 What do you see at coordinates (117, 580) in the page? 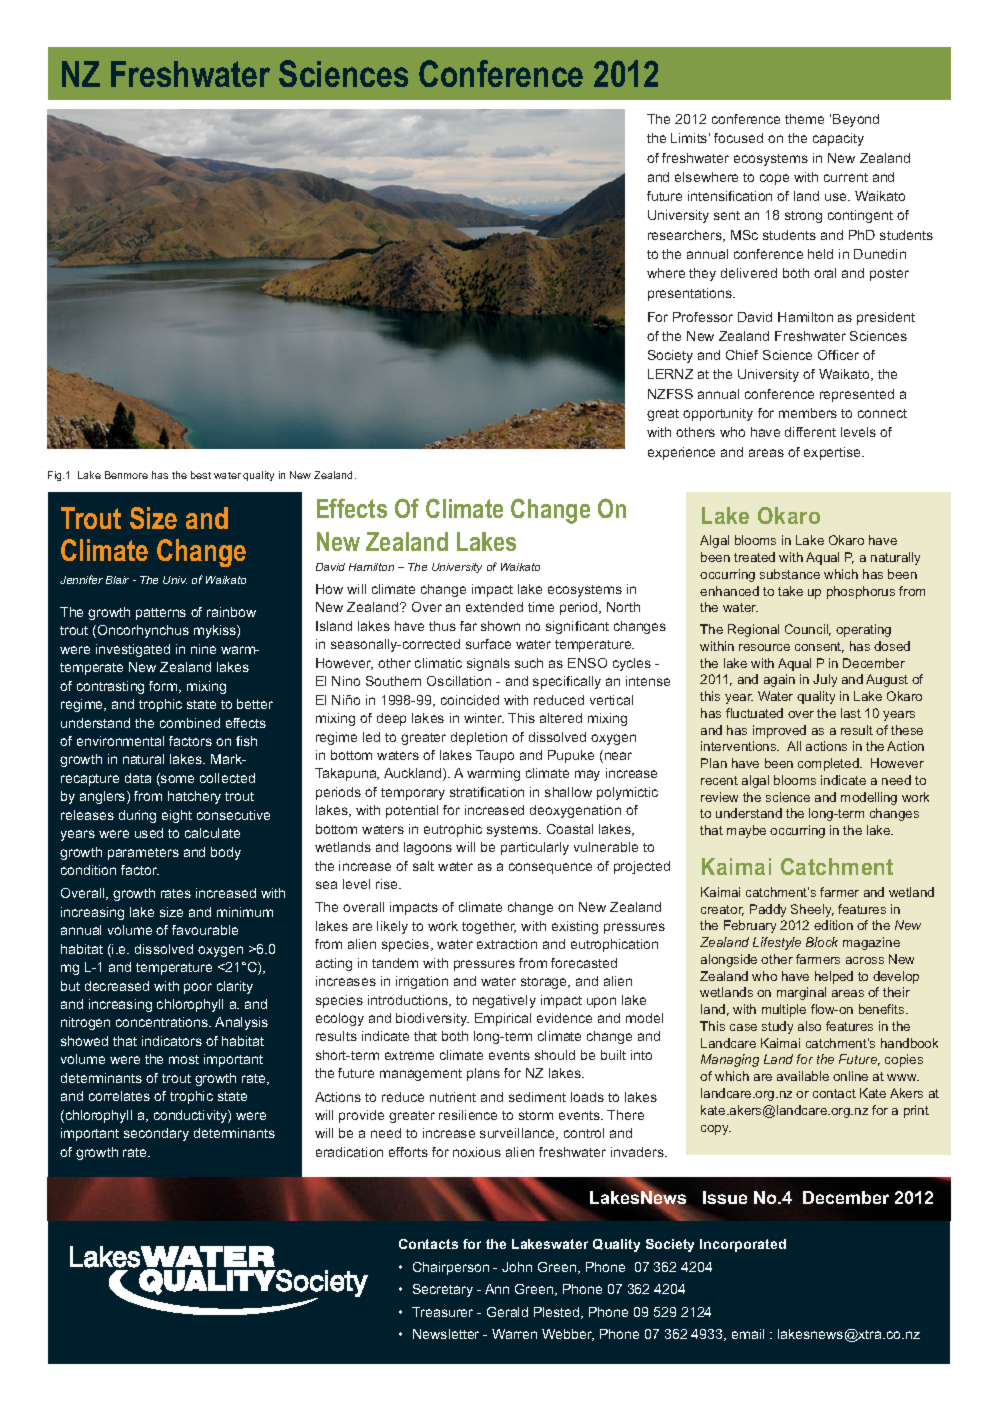
I see `Blair` at bounding box center [117, 580].
